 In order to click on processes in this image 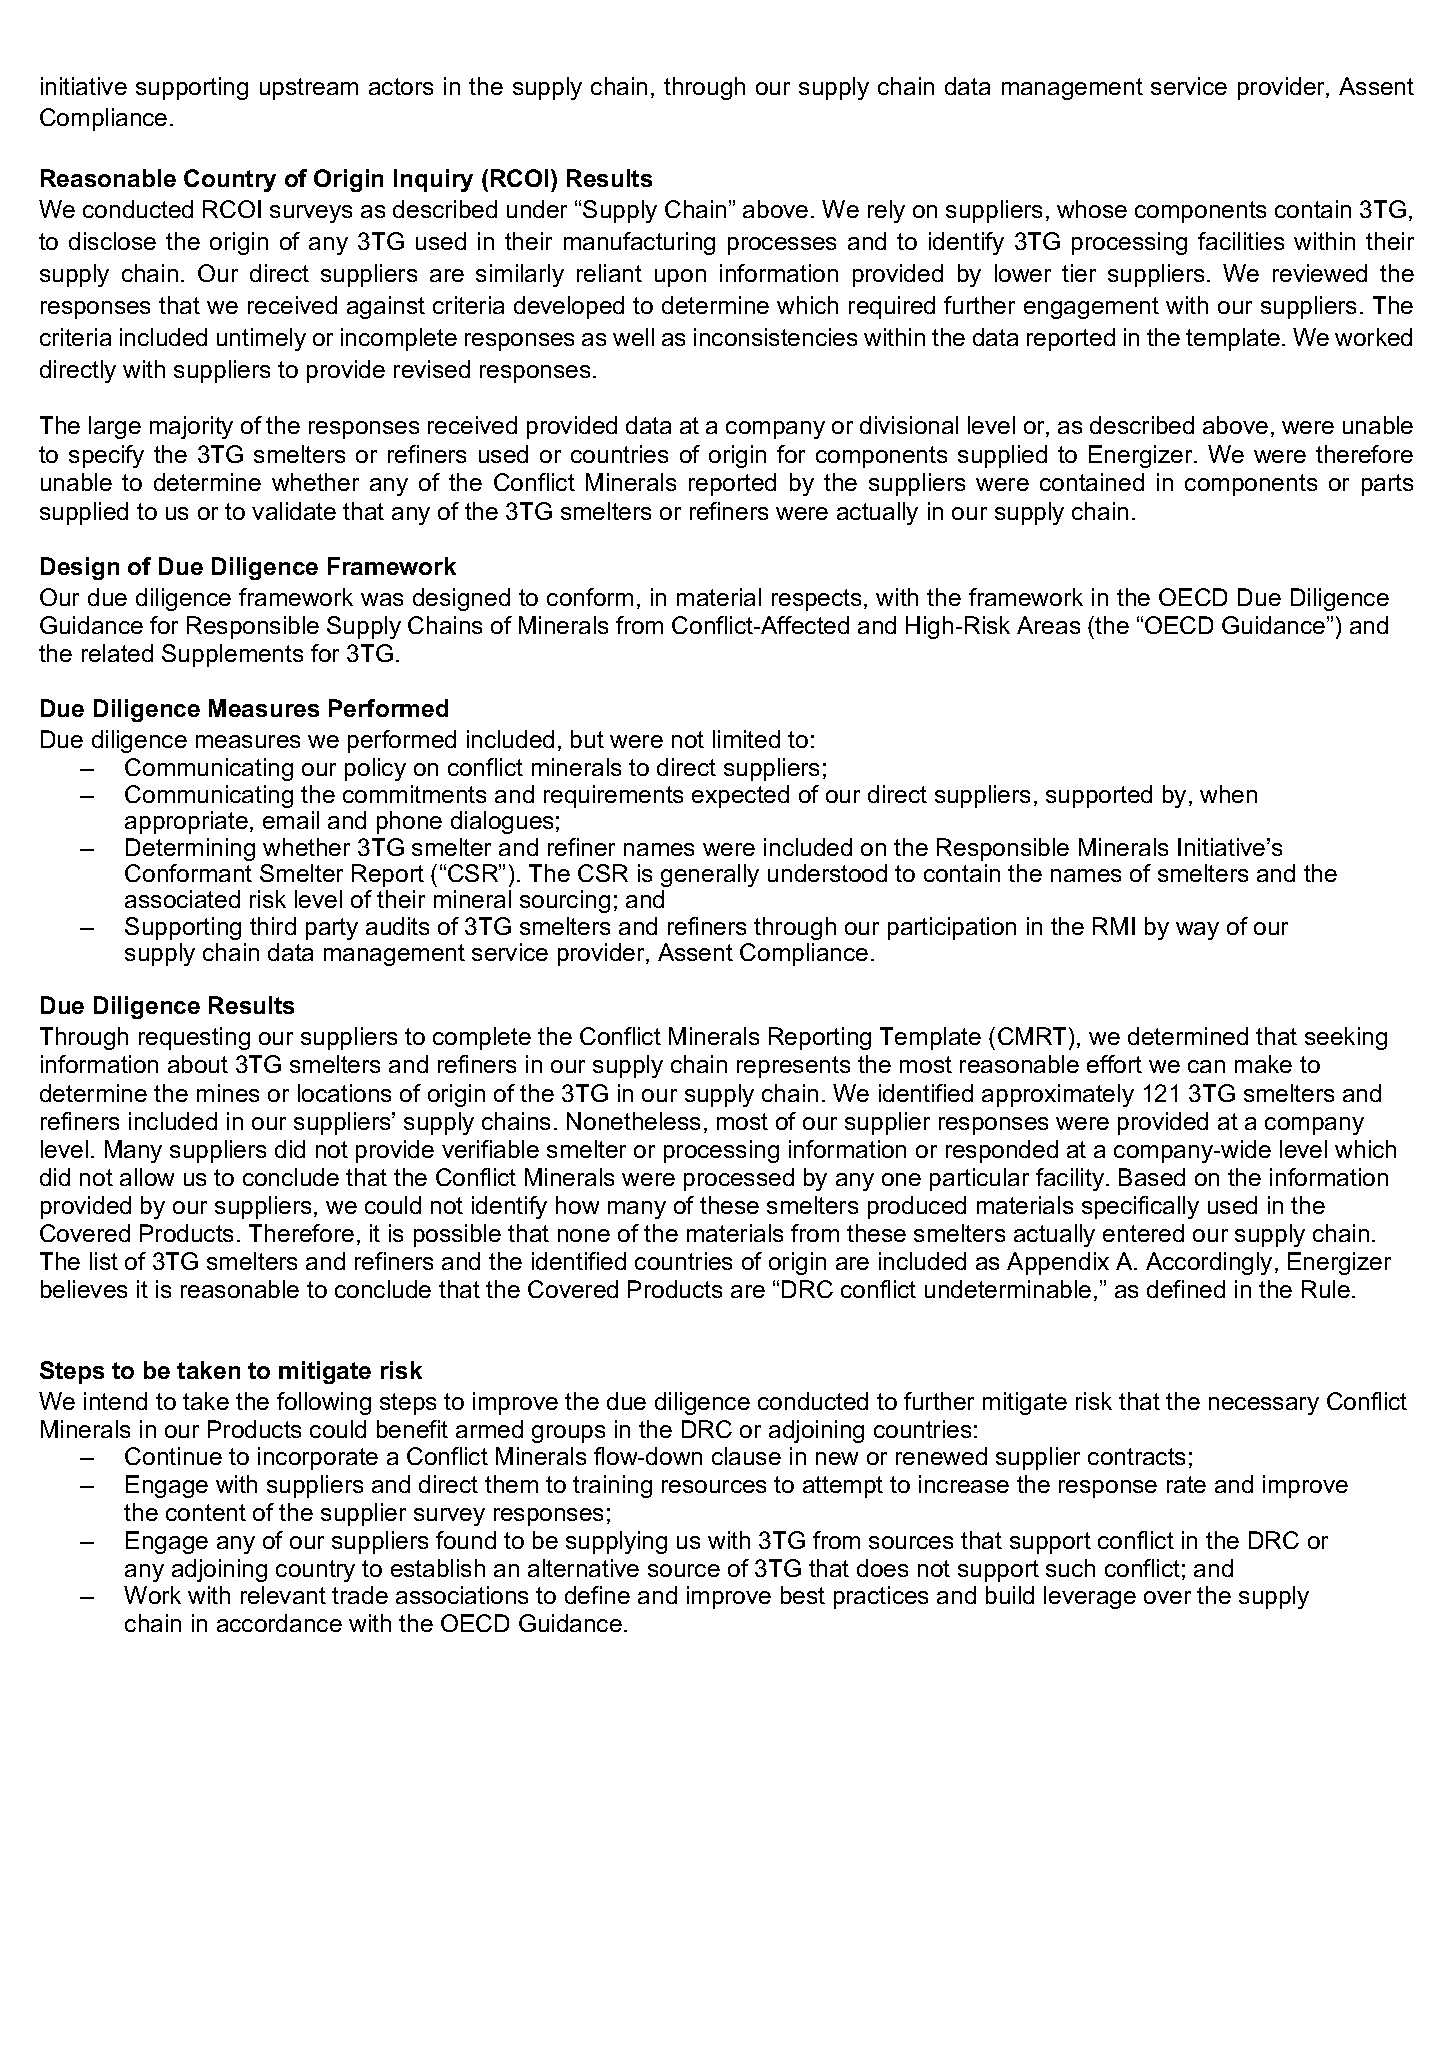, I will do `click(782, 246)`.
